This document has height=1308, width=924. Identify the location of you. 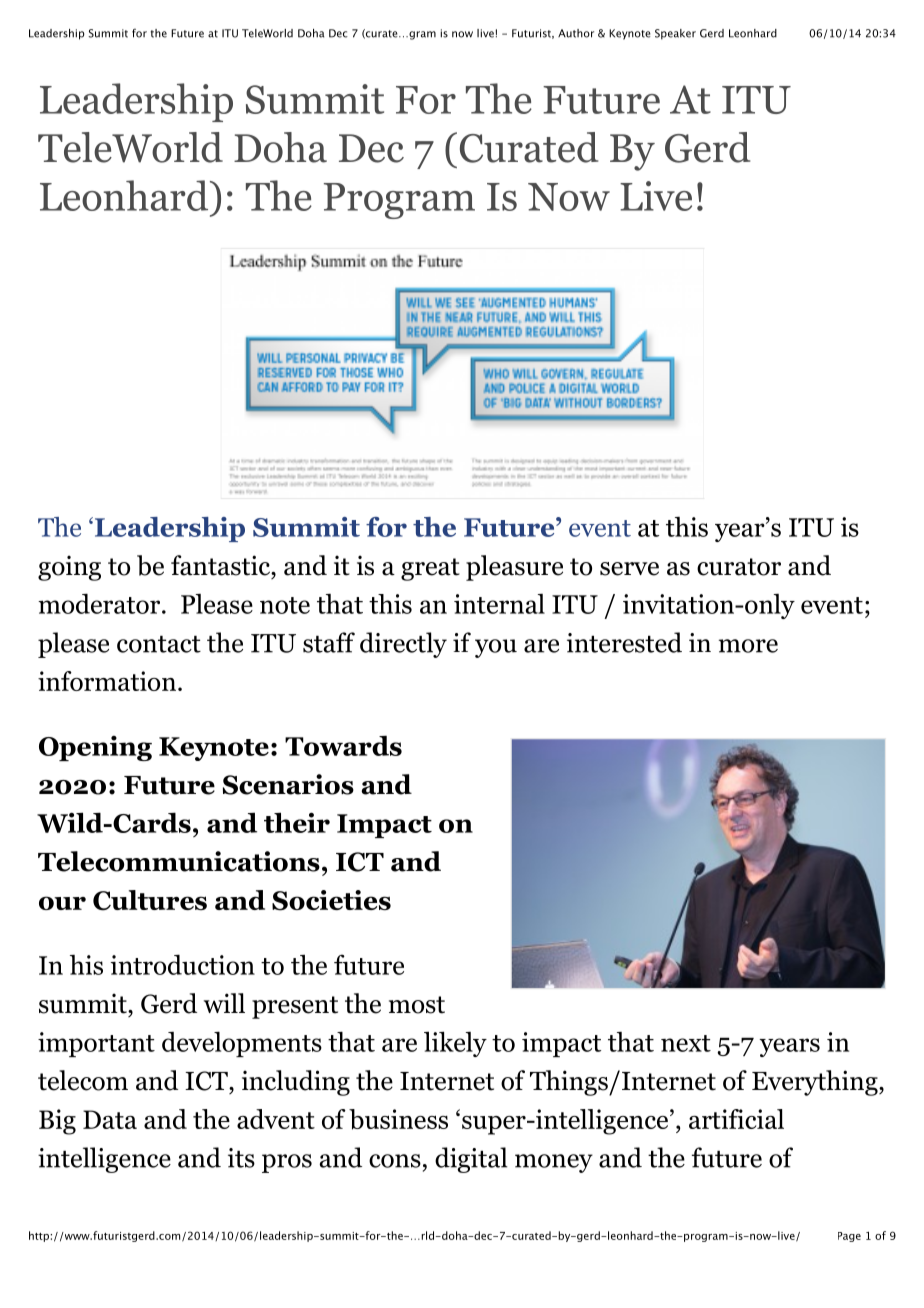
(496, 648).
